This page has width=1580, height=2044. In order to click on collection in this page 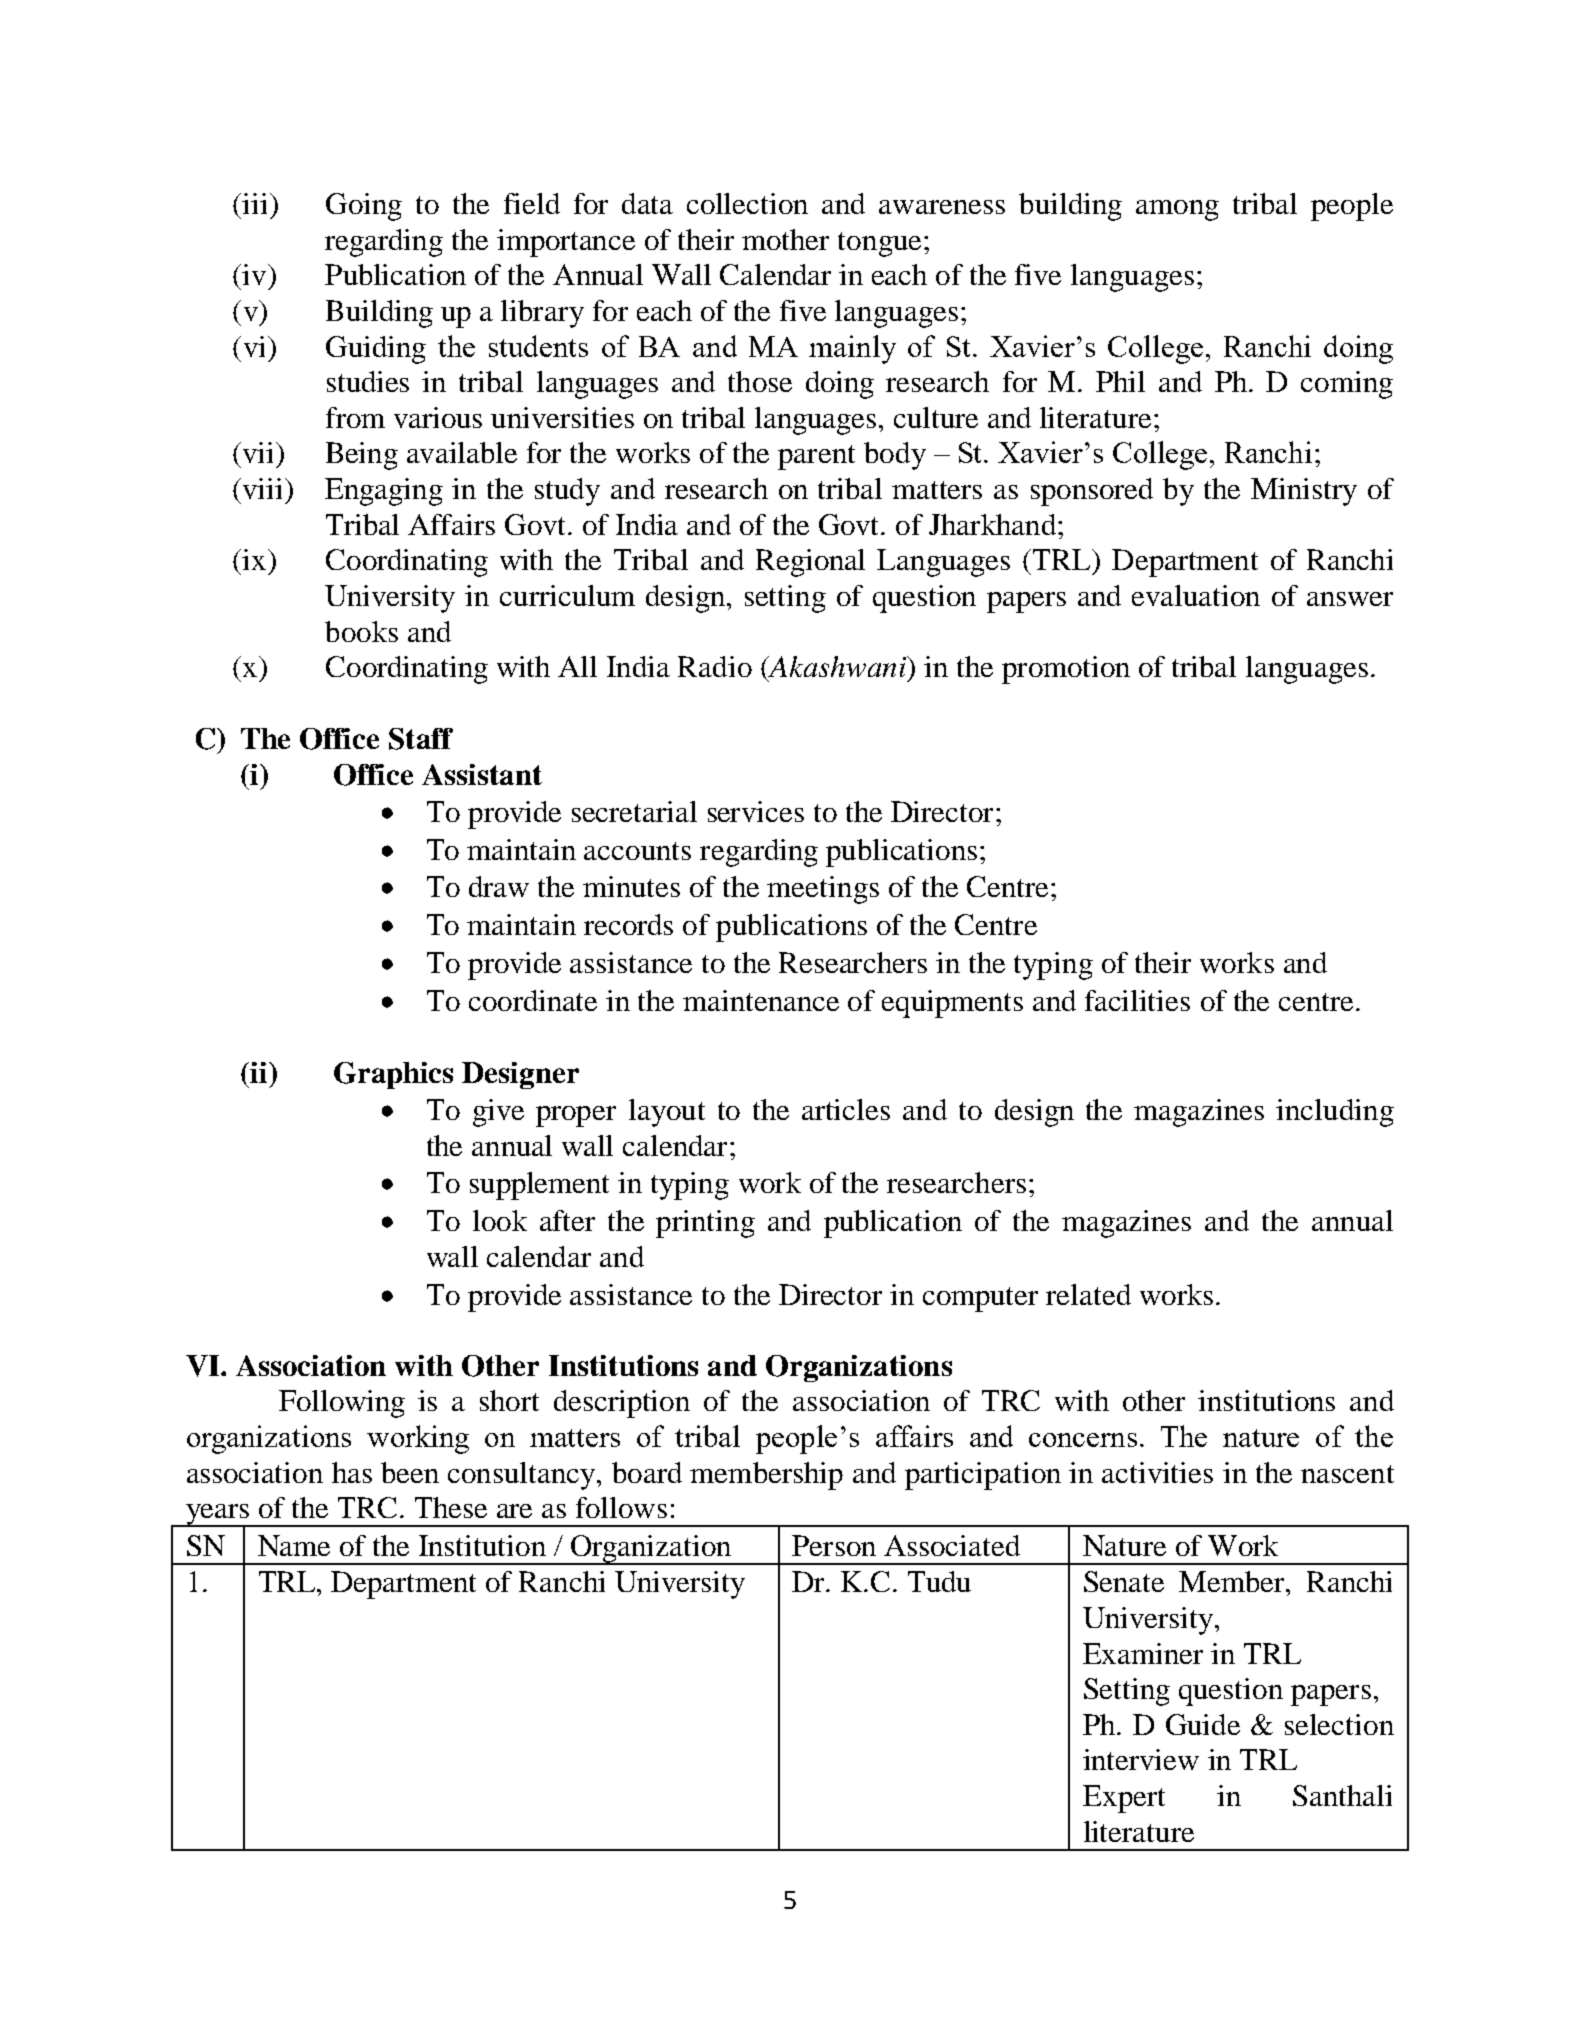, I will do `click(747, 203)`.
